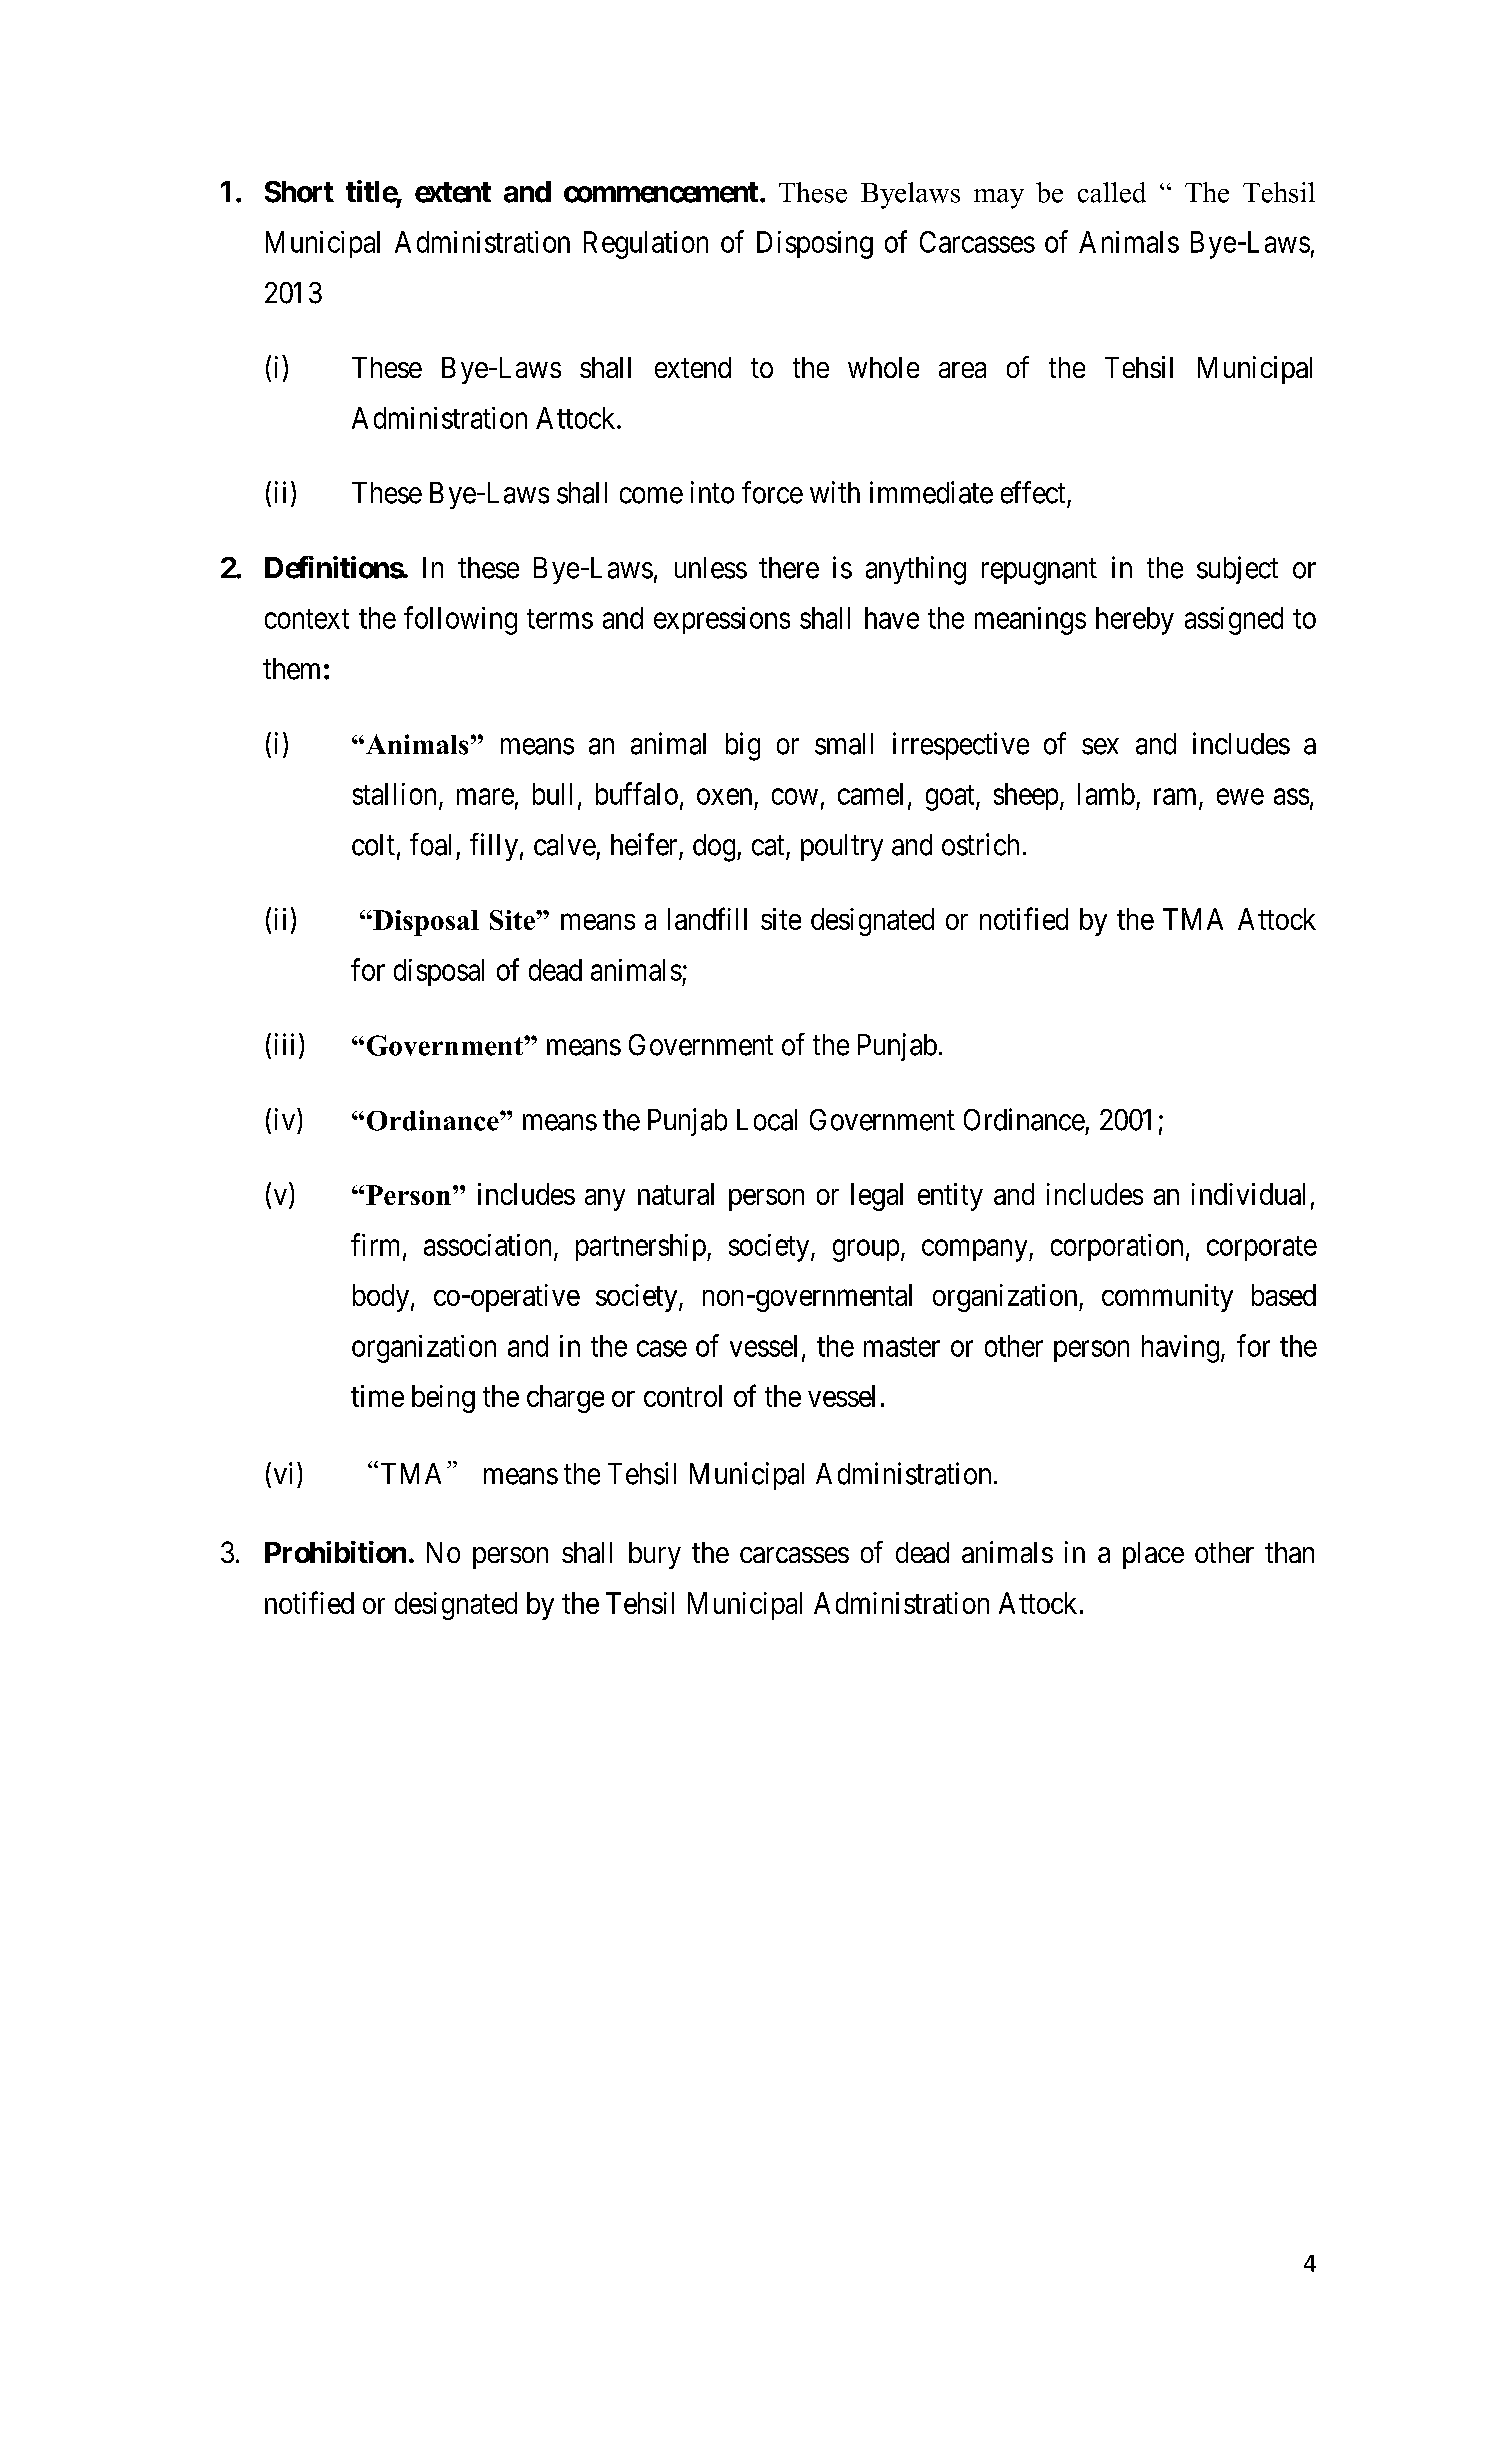  I want to click on Disposing, so click(815, 245).
